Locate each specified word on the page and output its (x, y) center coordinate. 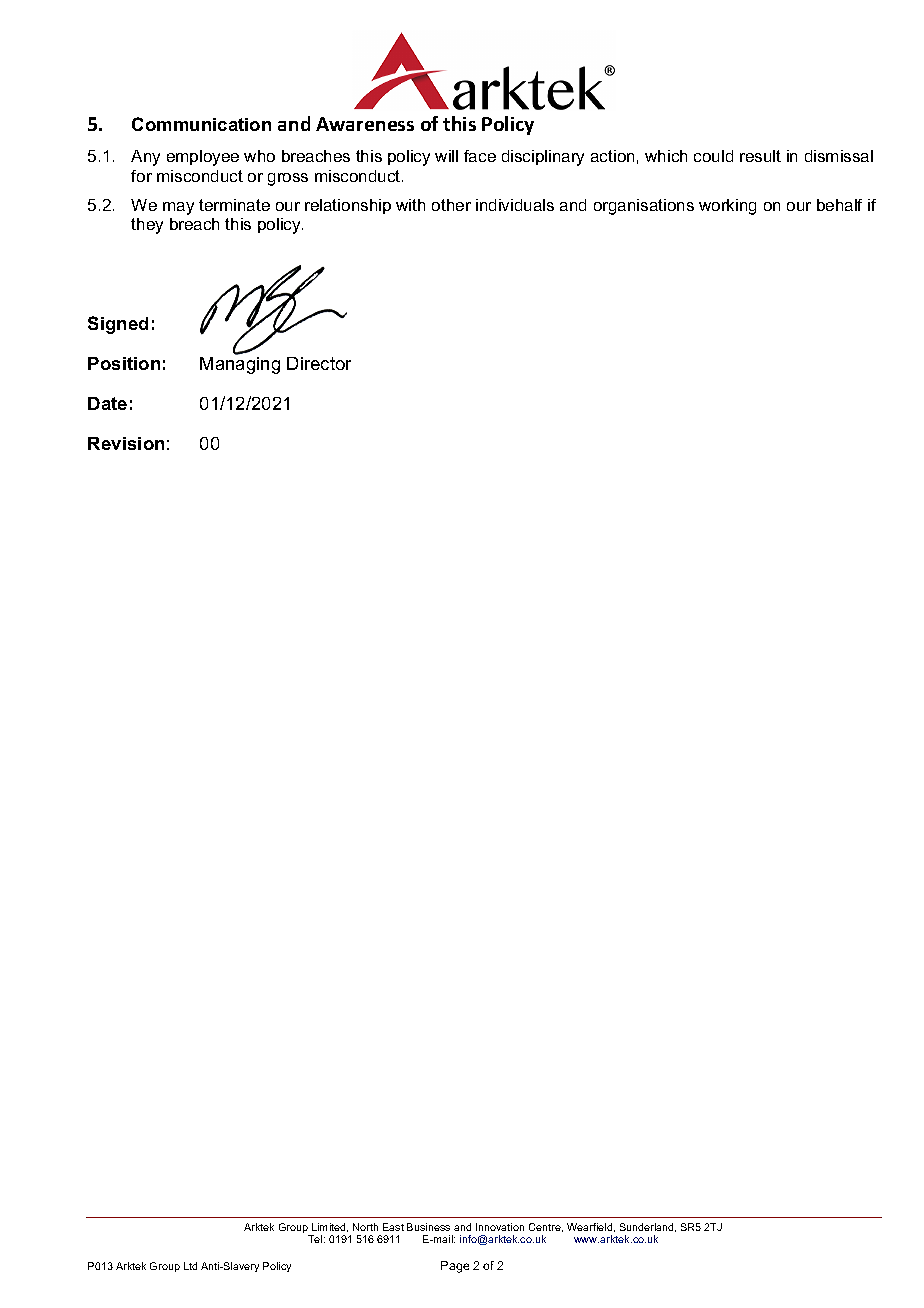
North (365, 1227)
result (760, 156)
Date (107, 403)
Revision (126, 443)
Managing (240, 364)
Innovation (500, 1227)
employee (203, 158)
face (480, 156)
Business (428, 1227)
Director (319, 363)
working (727, 207)
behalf (839, 205)
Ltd (190, 1266)
